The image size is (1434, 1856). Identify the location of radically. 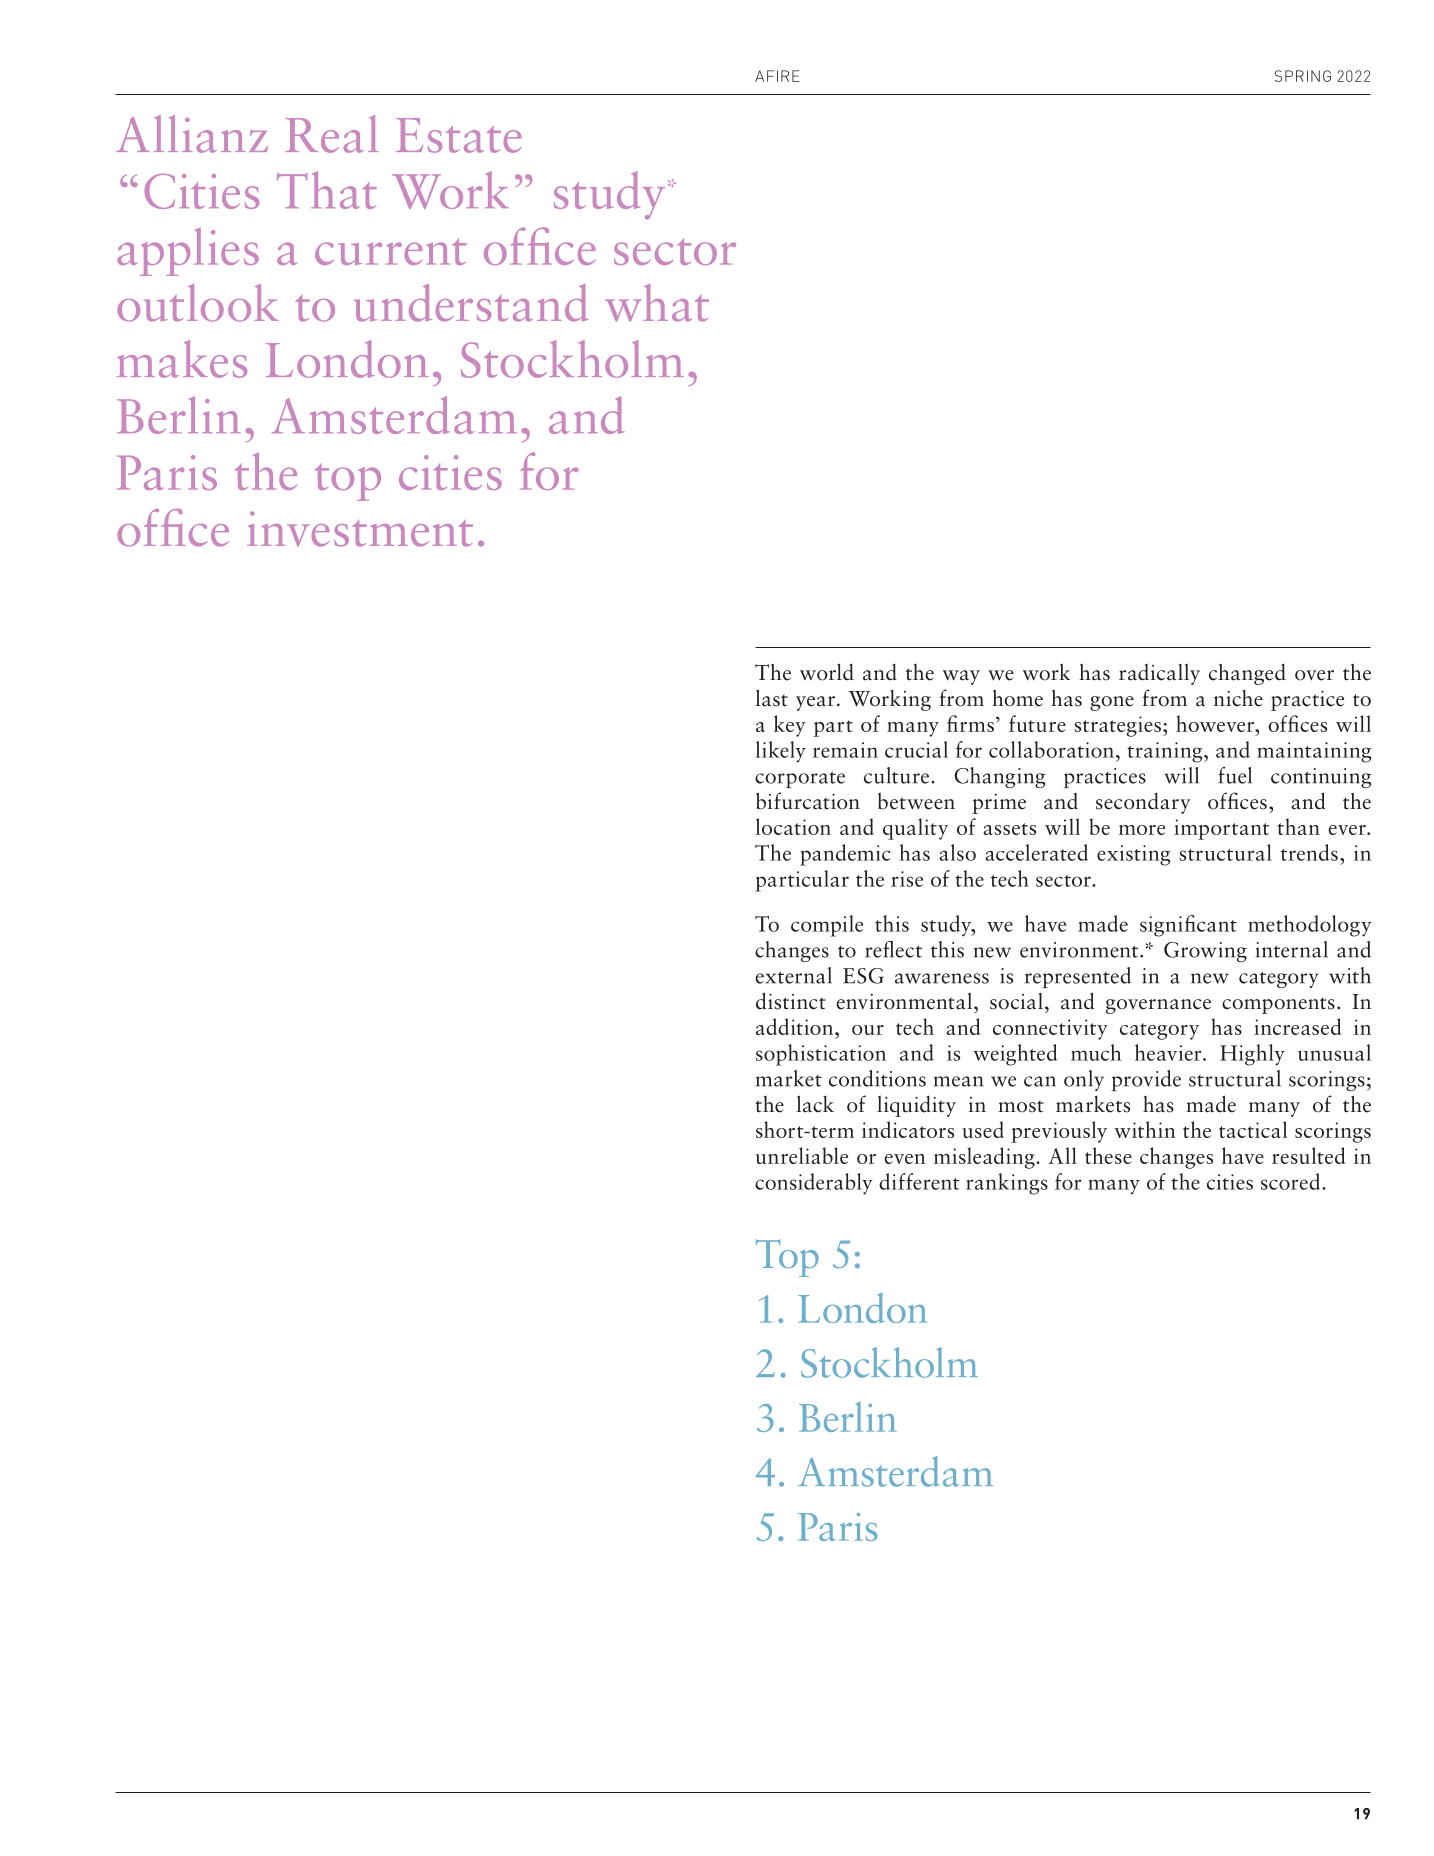
(1159, 674).
